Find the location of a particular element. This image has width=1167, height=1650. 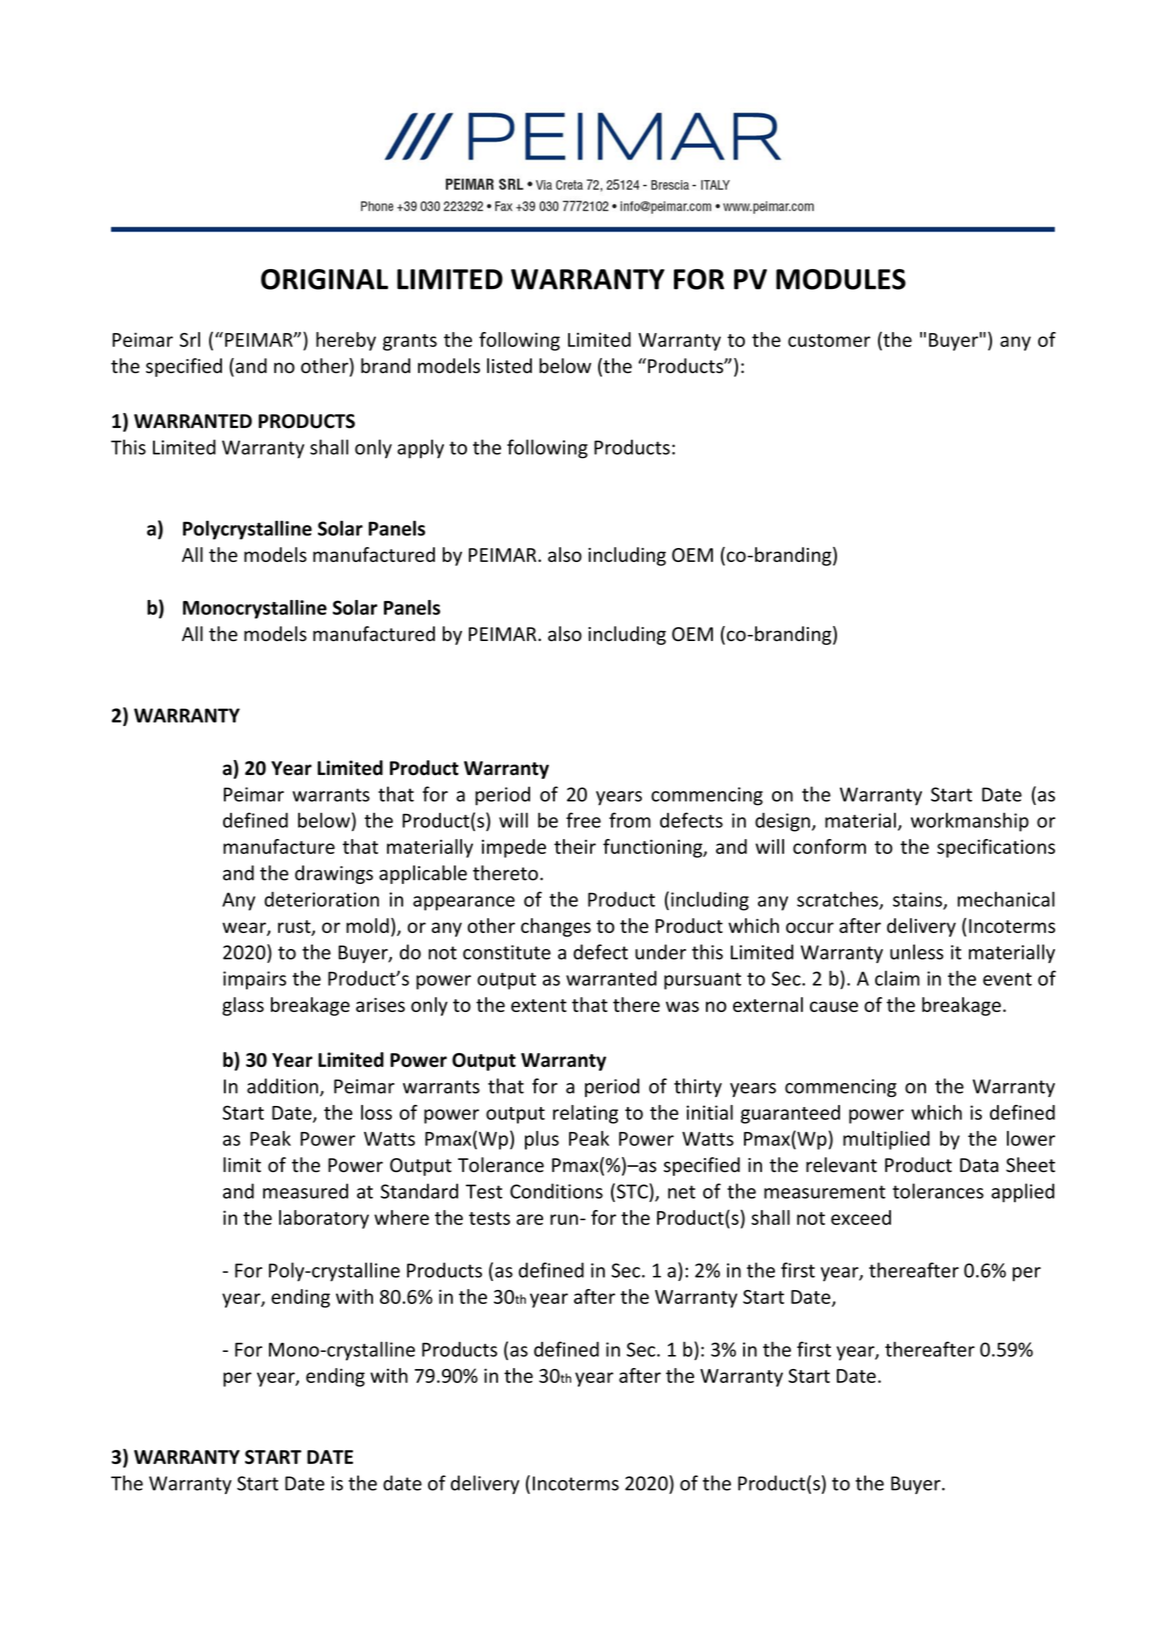

drawings is located at coordinates (334, 874).
